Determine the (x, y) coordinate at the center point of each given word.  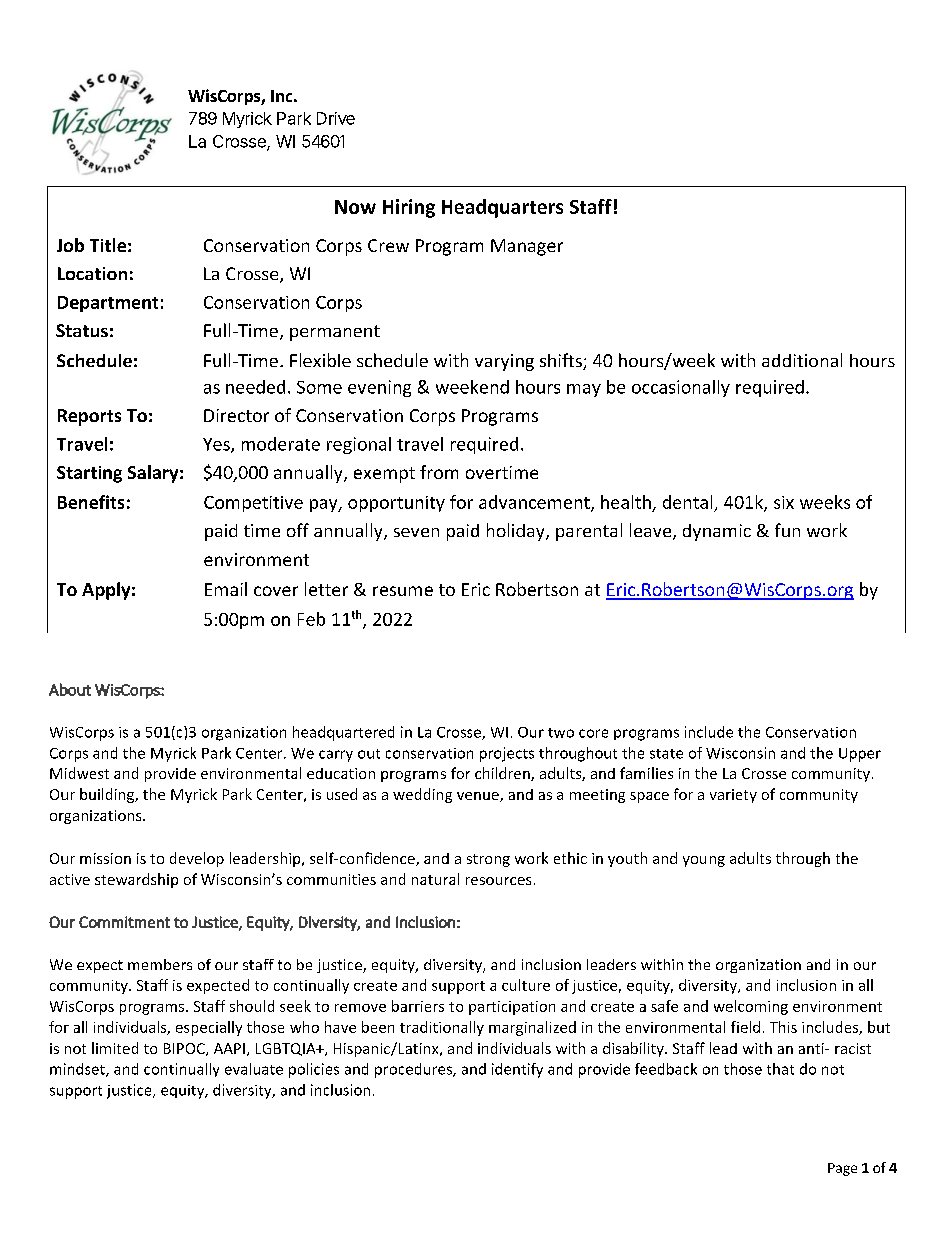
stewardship (136, 880)
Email (226, 589)
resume (403, 591)
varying (504, 362)
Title (108, 245)
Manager (527, 247)
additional (802, 360)
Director (236, 415)
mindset (78, 1070)
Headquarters (502, 208)
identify (517, 1070)
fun (787, 530)
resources (498, 881)
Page (842, 1169)
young (704, 861)
